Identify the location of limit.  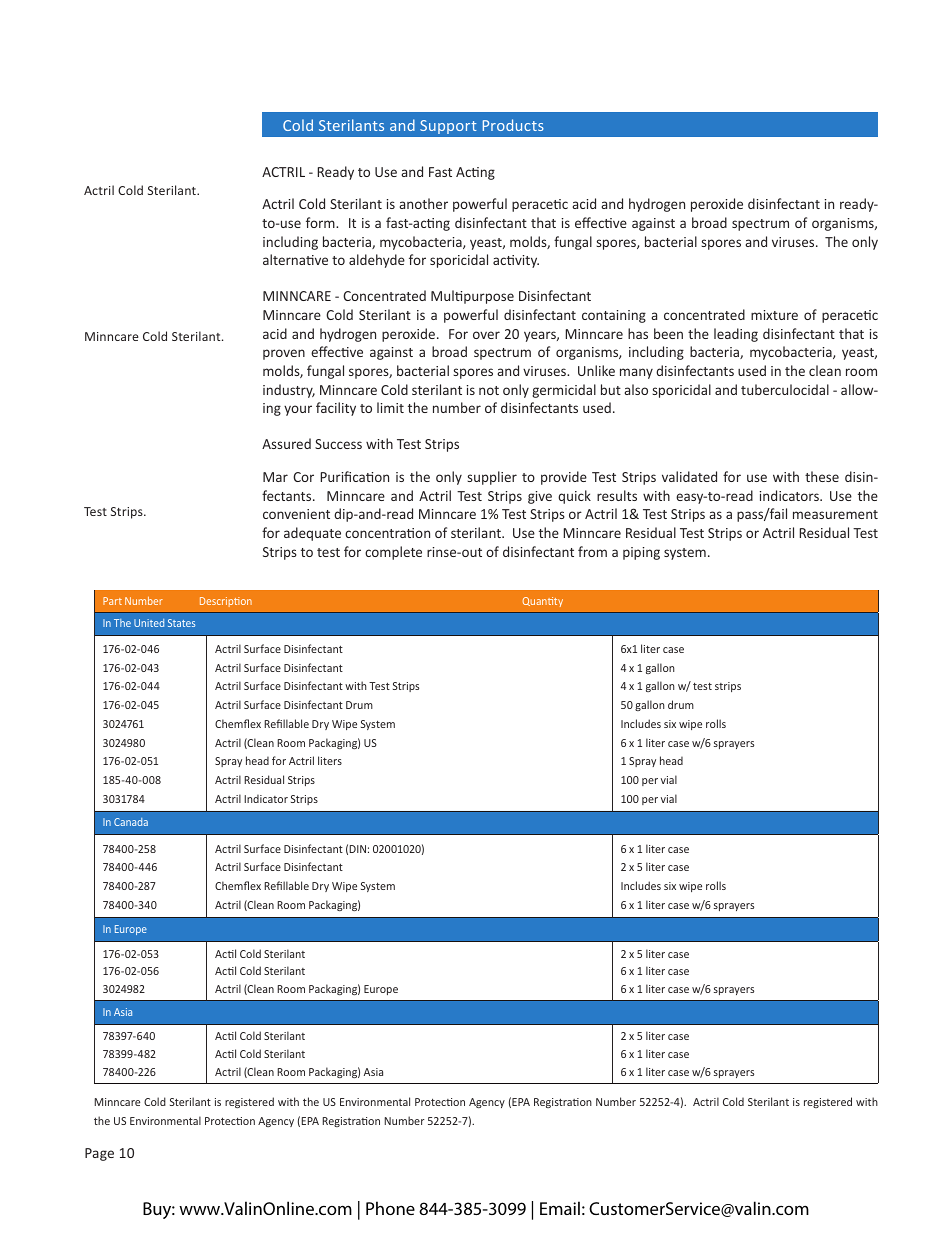
(390, 407).
